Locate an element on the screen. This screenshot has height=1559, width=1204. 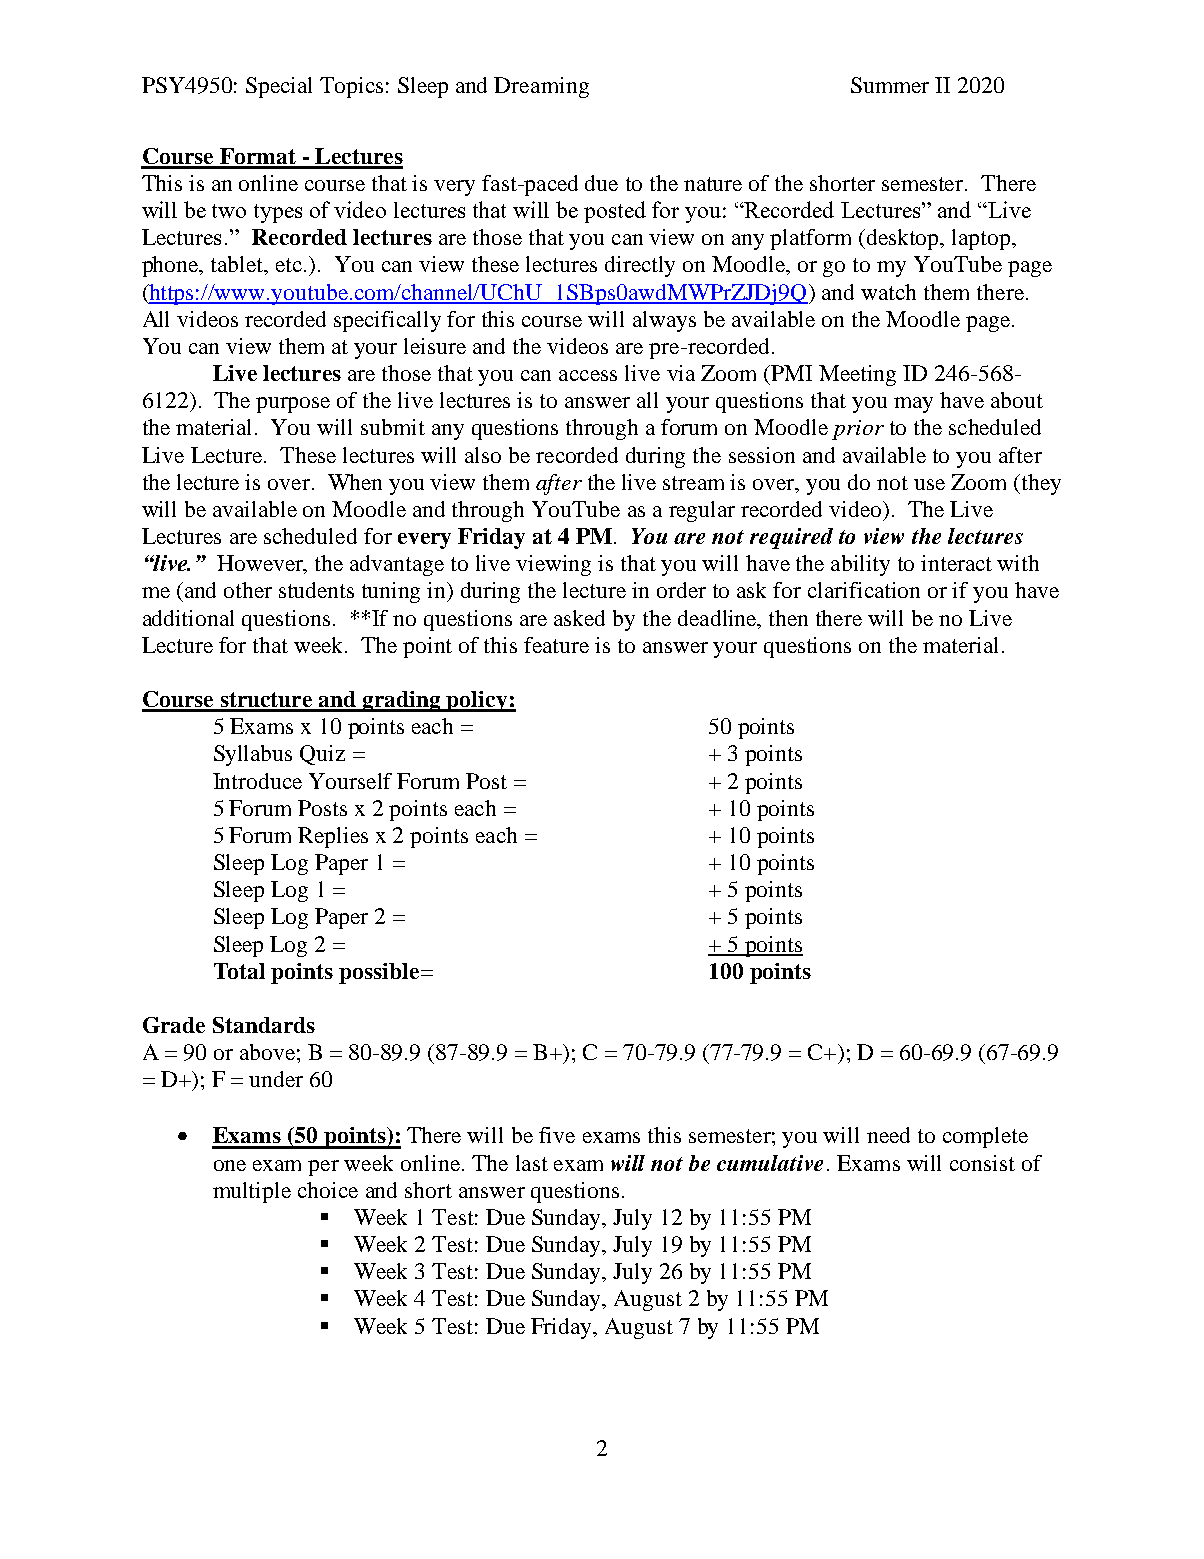
Special is located at coordinates (279, 87).
